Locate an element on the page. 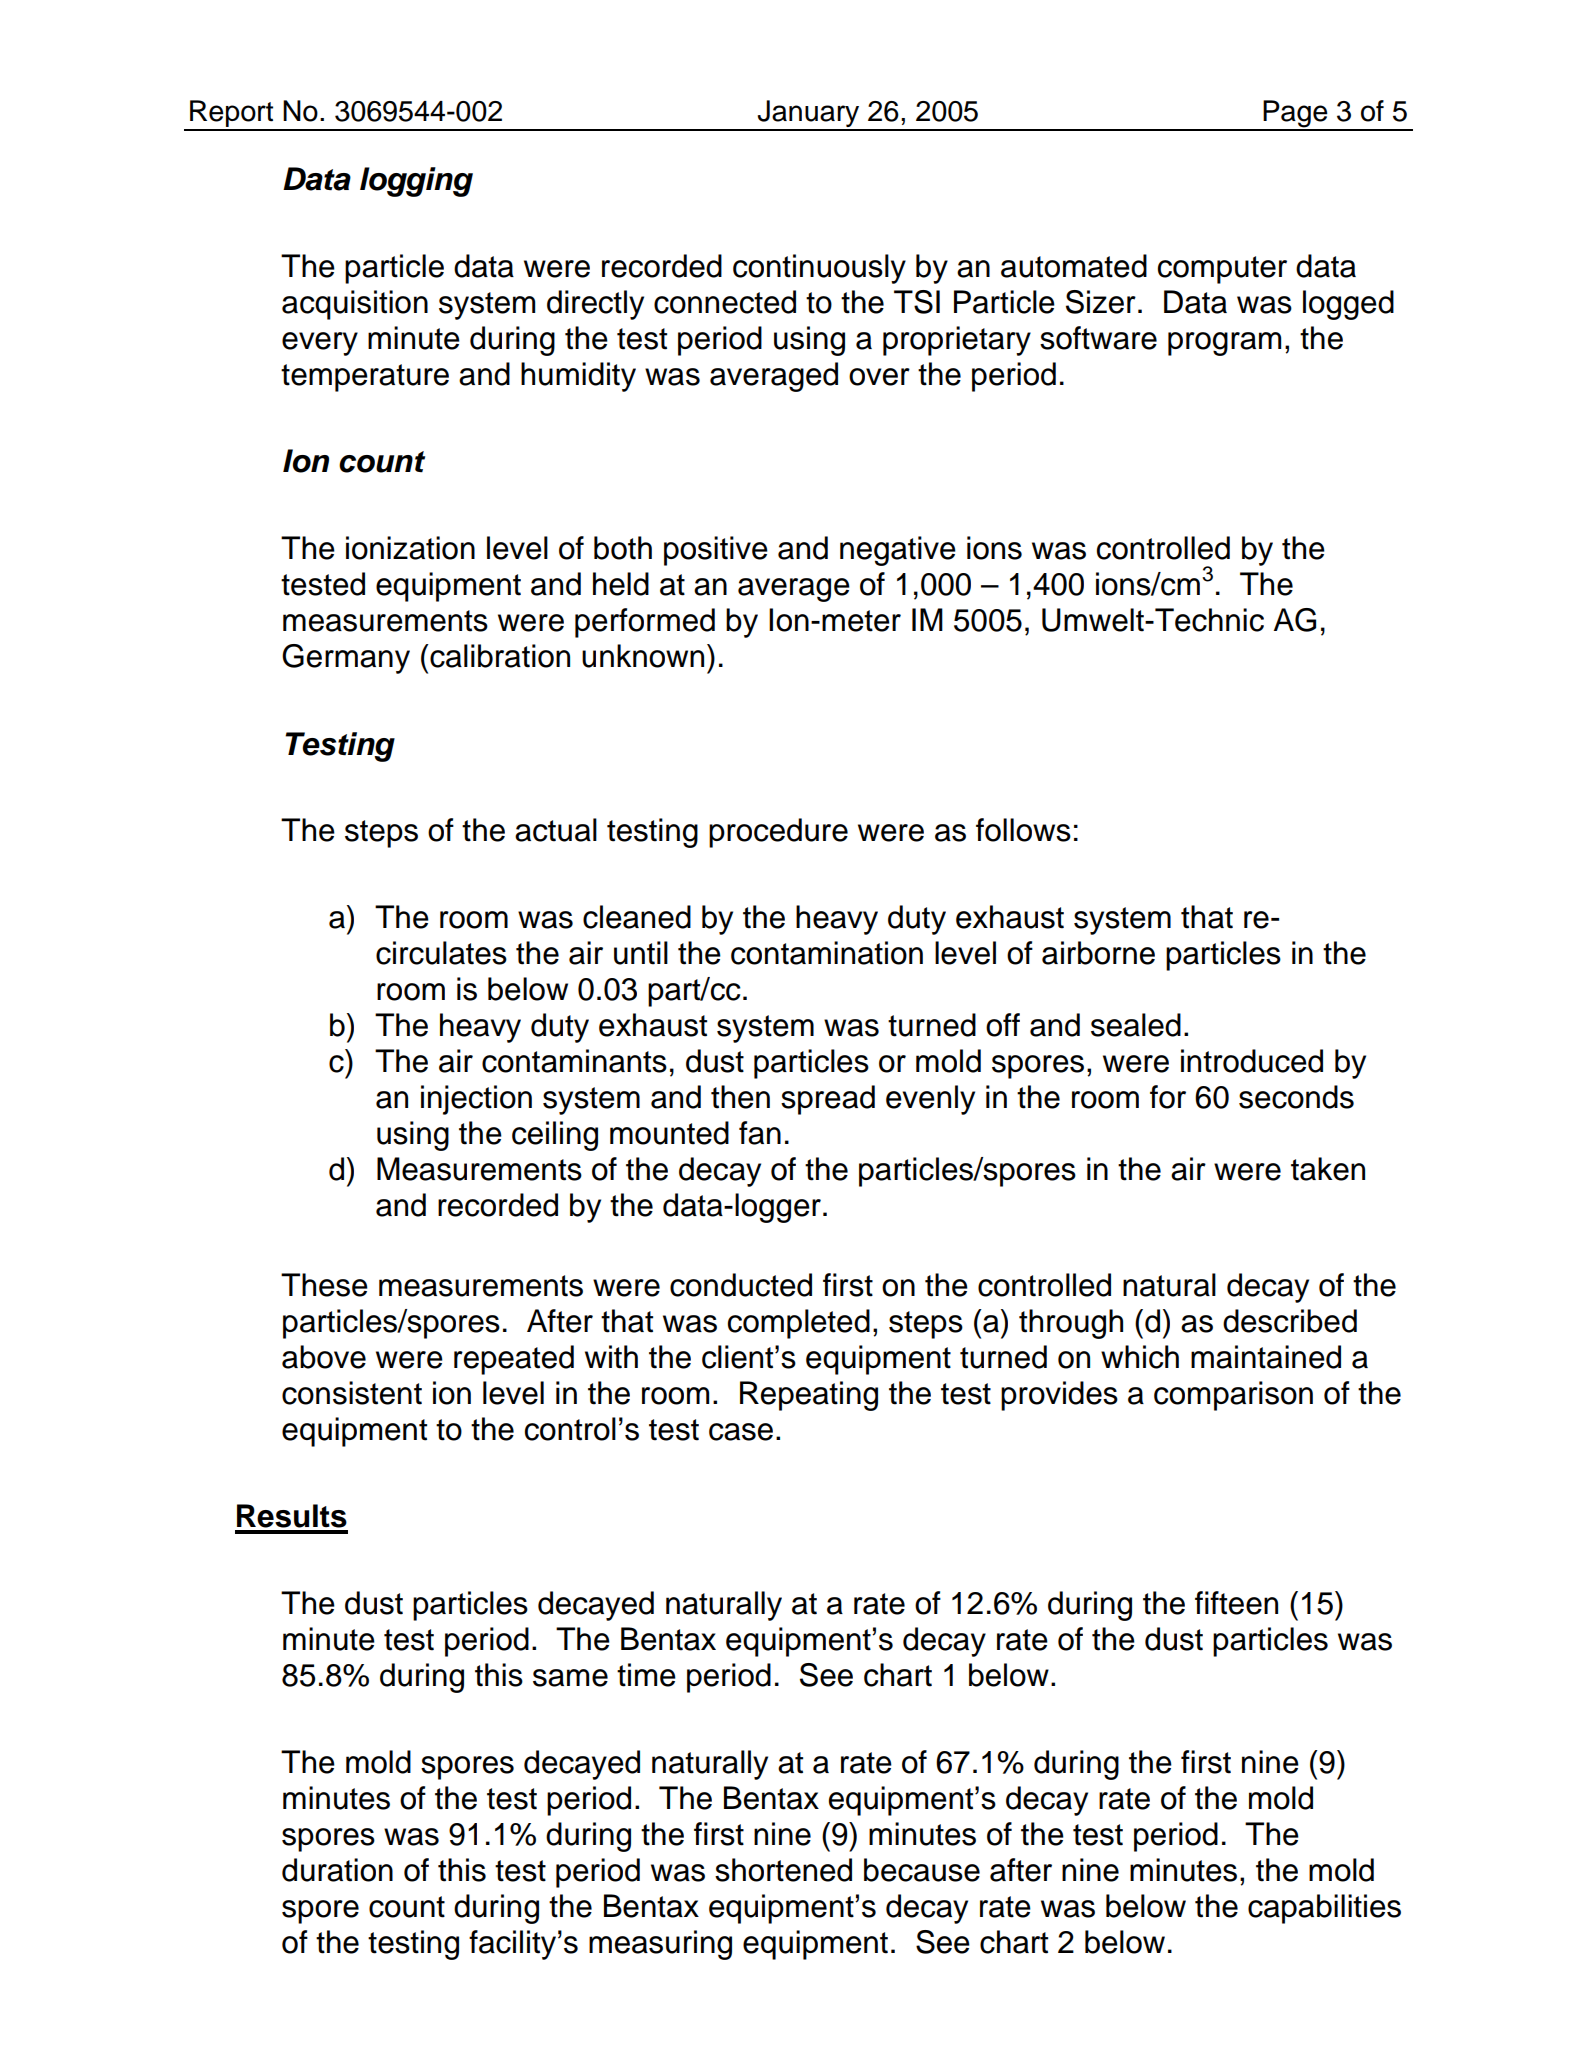  procedure is located at coordinates (778, 833).
